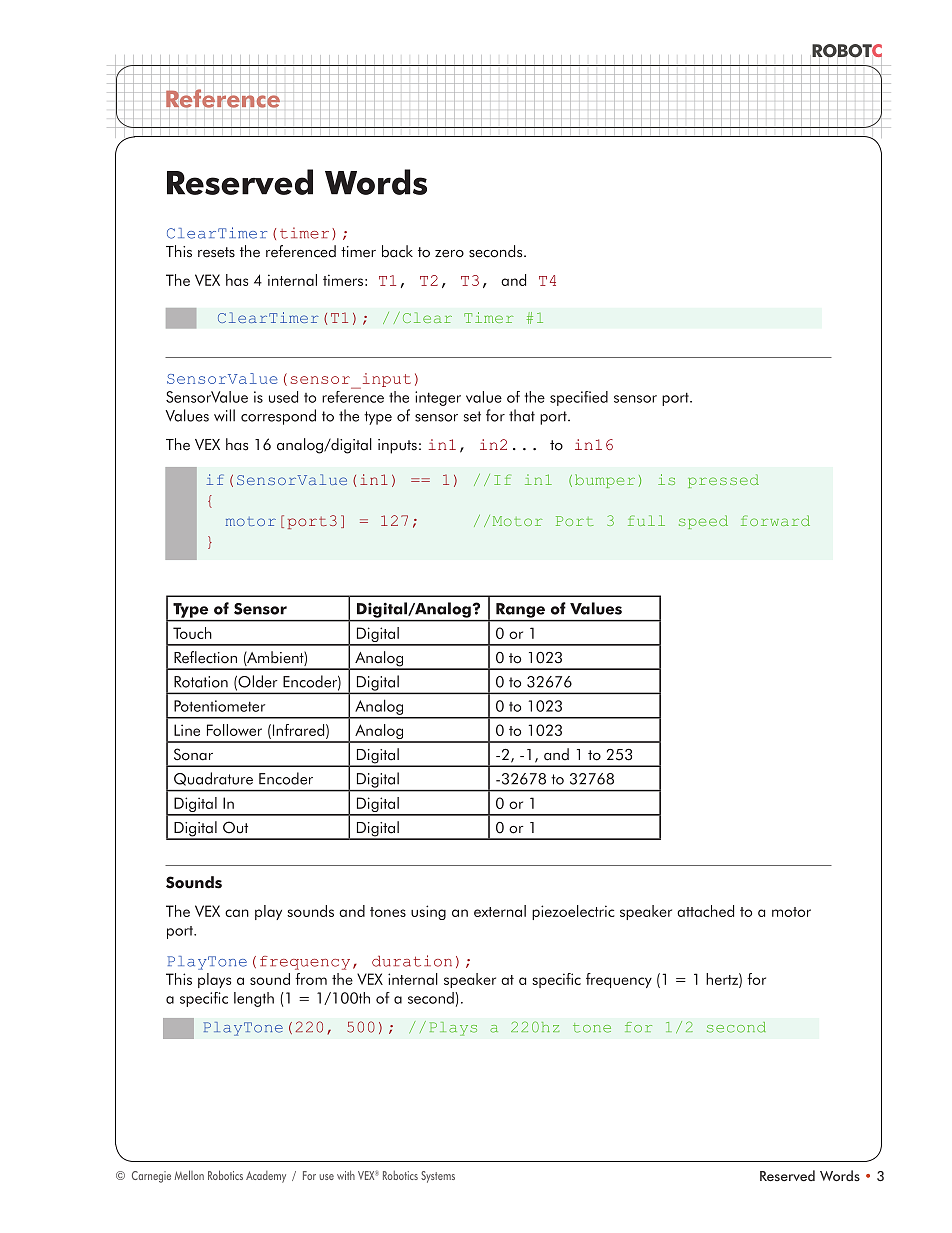  Describe the element at coordinates (520, 610) in the image. I see `Range` at that location.
